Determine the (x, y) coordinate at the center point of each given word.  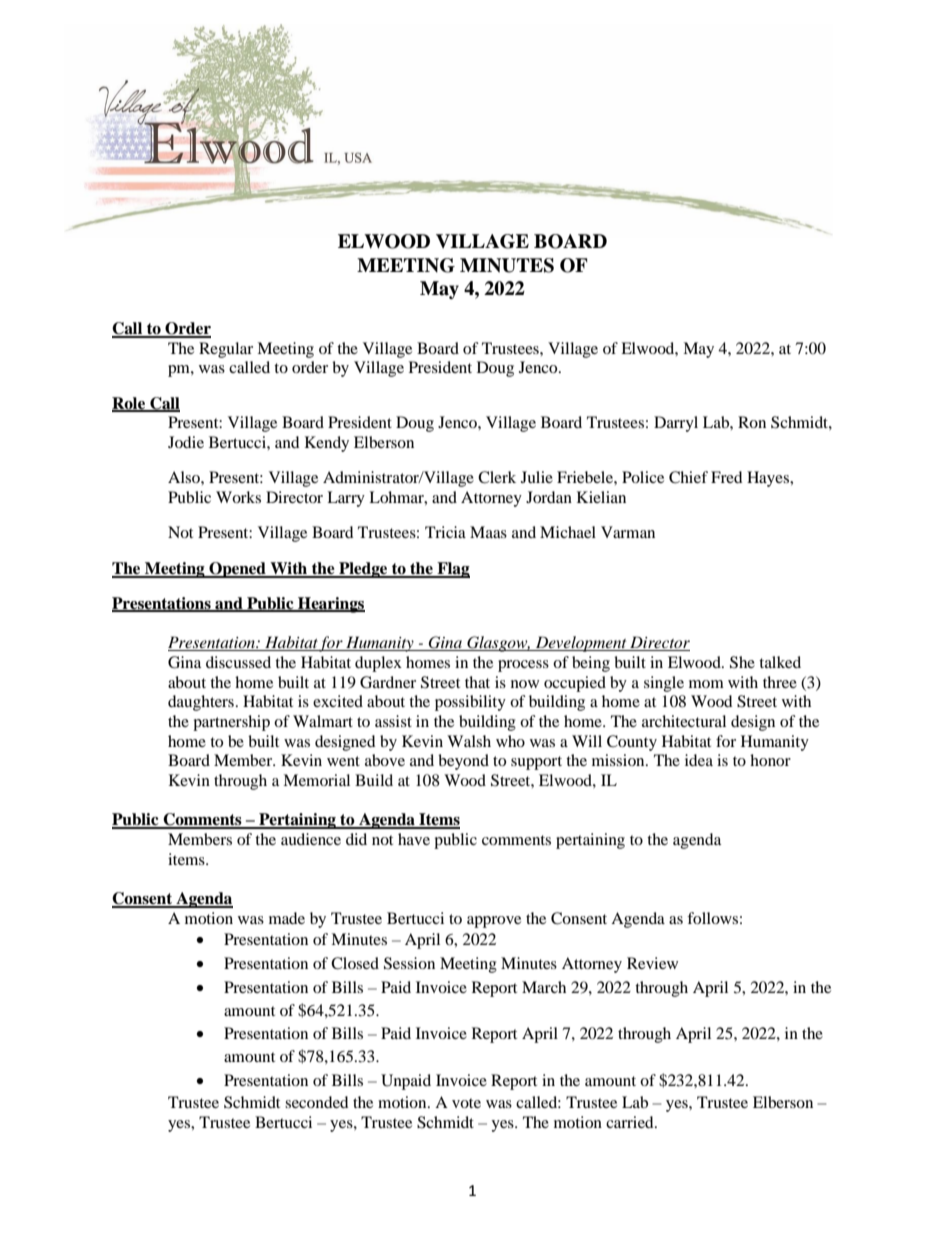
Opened (237, 570)
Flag (452, 570)
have (414, 839)
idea (699, 760)
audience (311, 839)
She (742, 662)
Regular (226, 350)
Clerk (497, 477)
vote (466, 1103)
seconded (317, 1102)
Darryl (676, 424)
